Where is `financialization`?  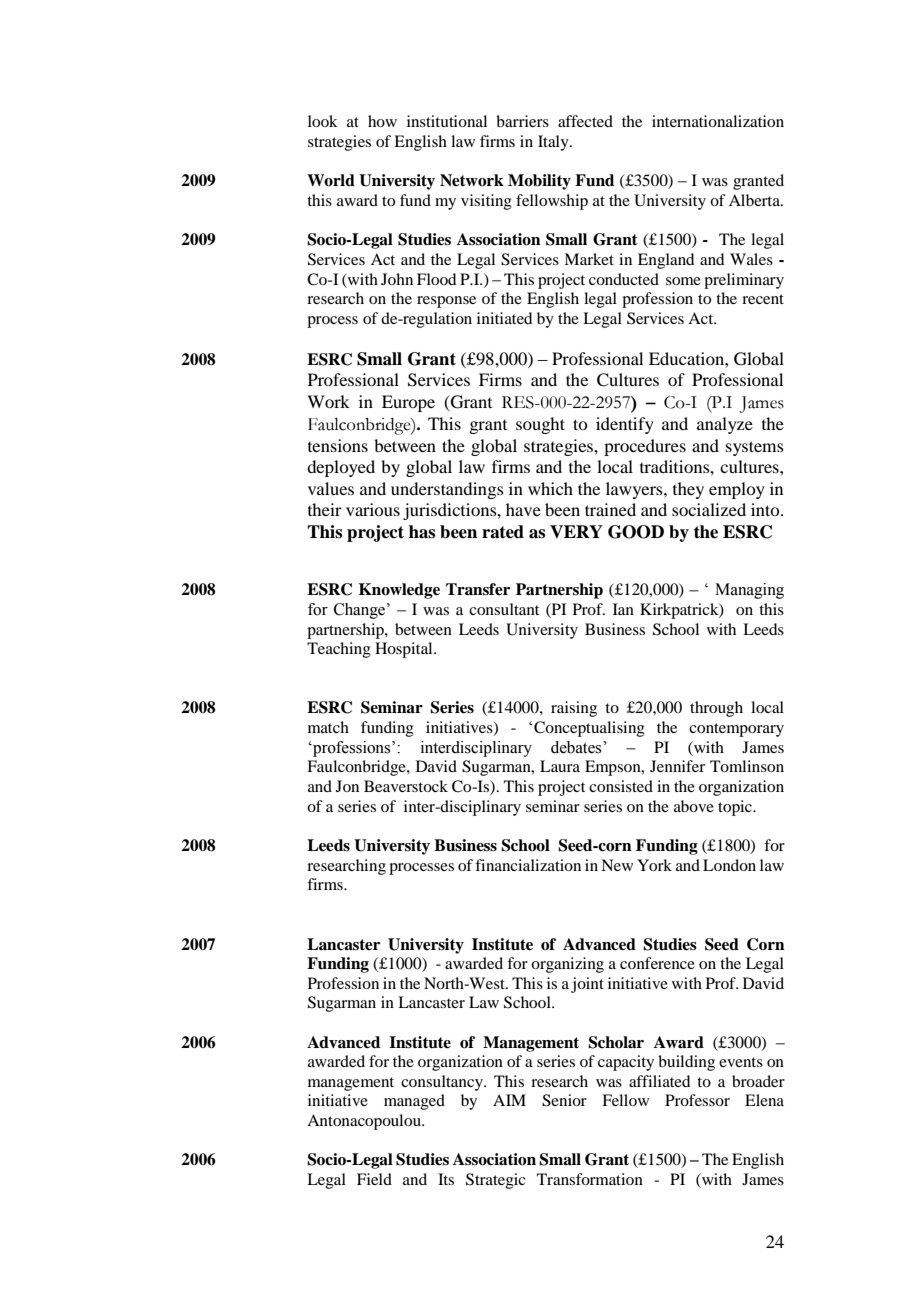 financialization is located at coordinates (528, 865).
